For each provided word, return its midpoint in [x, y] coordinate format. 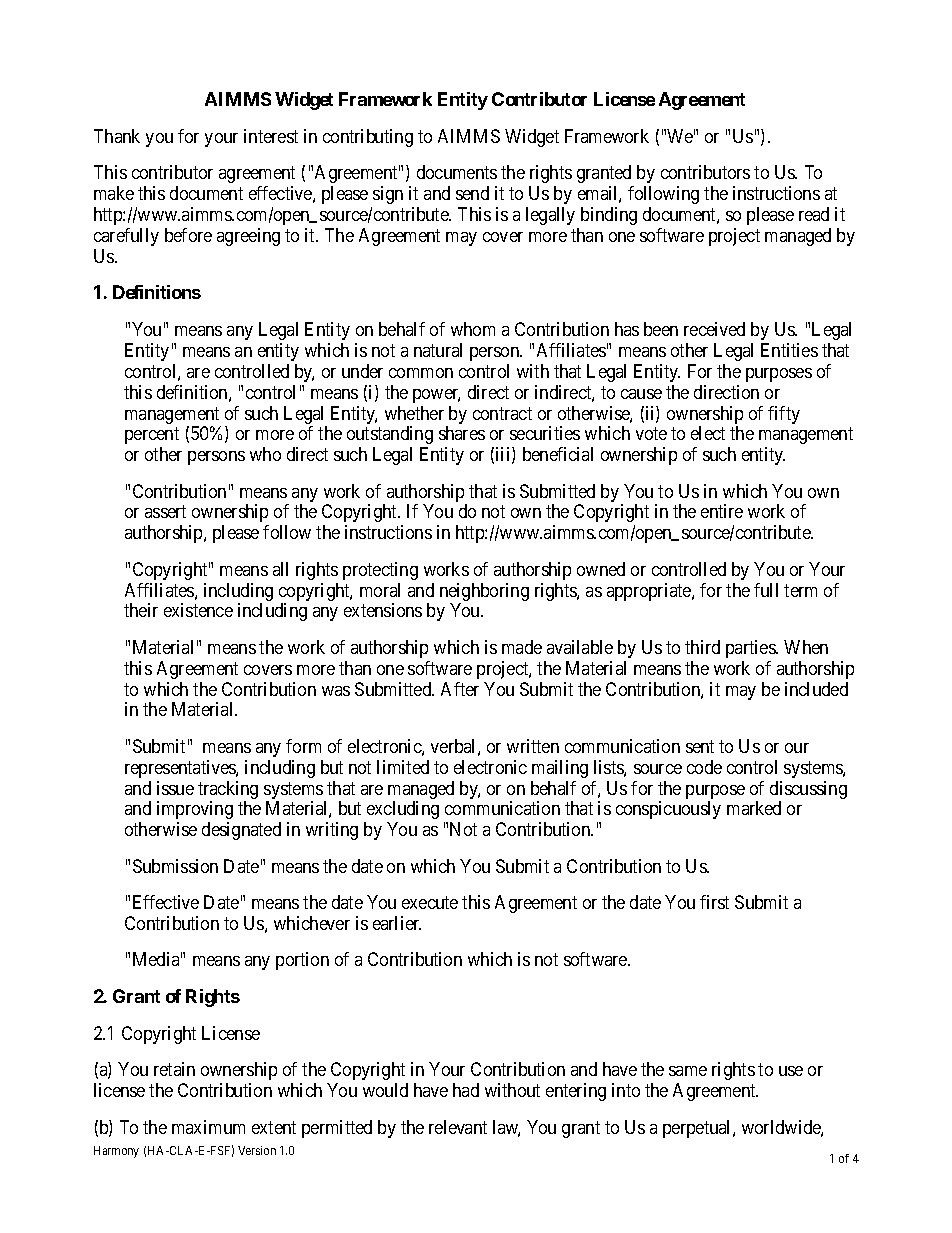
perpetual [698, 1129]
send [472, 193]
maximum [208, 1127]
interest [271, 136]
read [814, 214]
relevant [458, 1127]
